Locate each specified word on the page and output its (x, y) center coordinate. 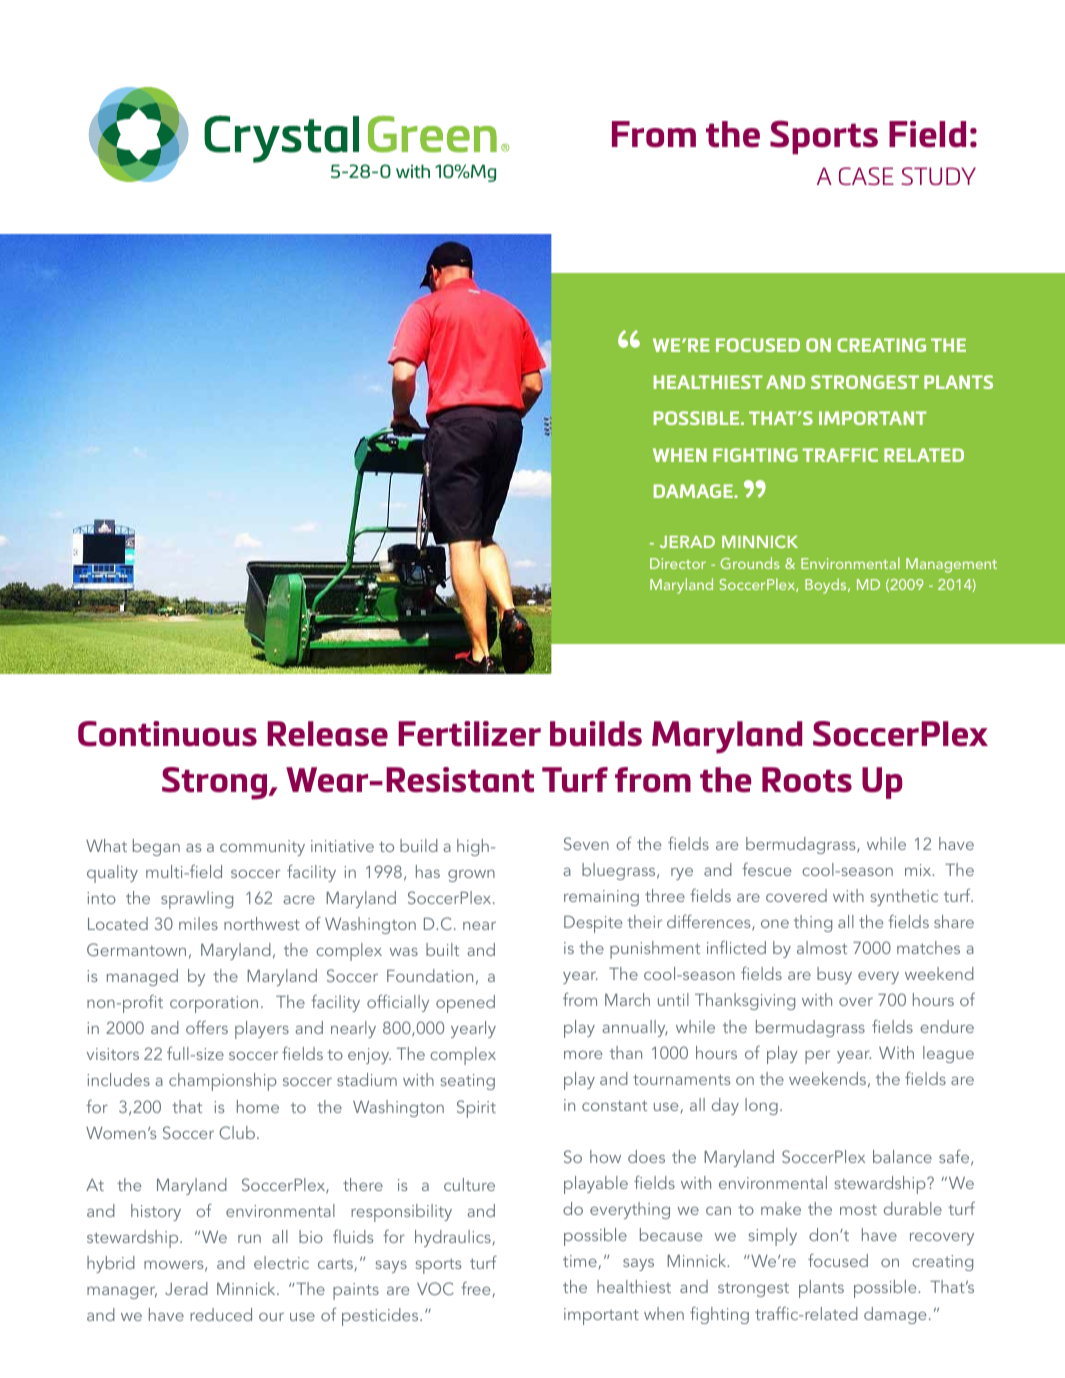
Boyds (827, 586)
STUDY (938, 176)
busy (834, 975)
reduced (221, 1314)
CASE (866, 176)
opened (465, 1004)
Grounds (750, 563)
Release (327, 734)
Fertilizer (469, 734)
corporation (214, 1004)
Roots (807, 780)
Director (678, 563)
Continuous (167, 734)
